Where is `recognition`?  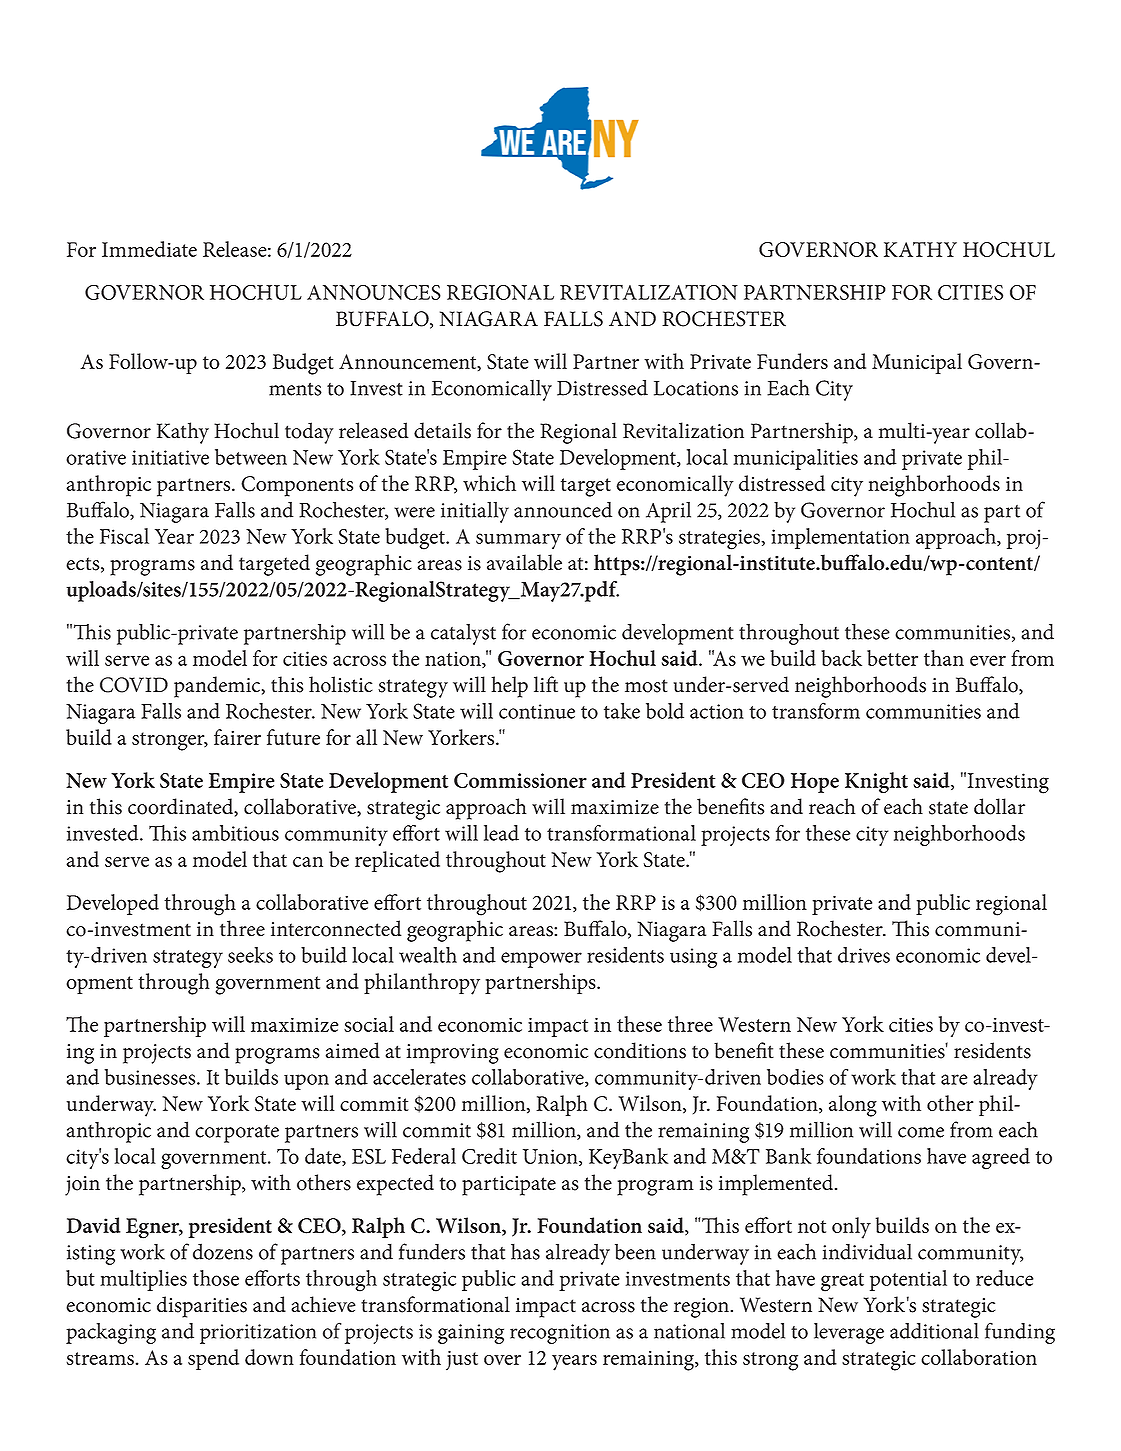 recognition is located at coordinates (560, 1334).
